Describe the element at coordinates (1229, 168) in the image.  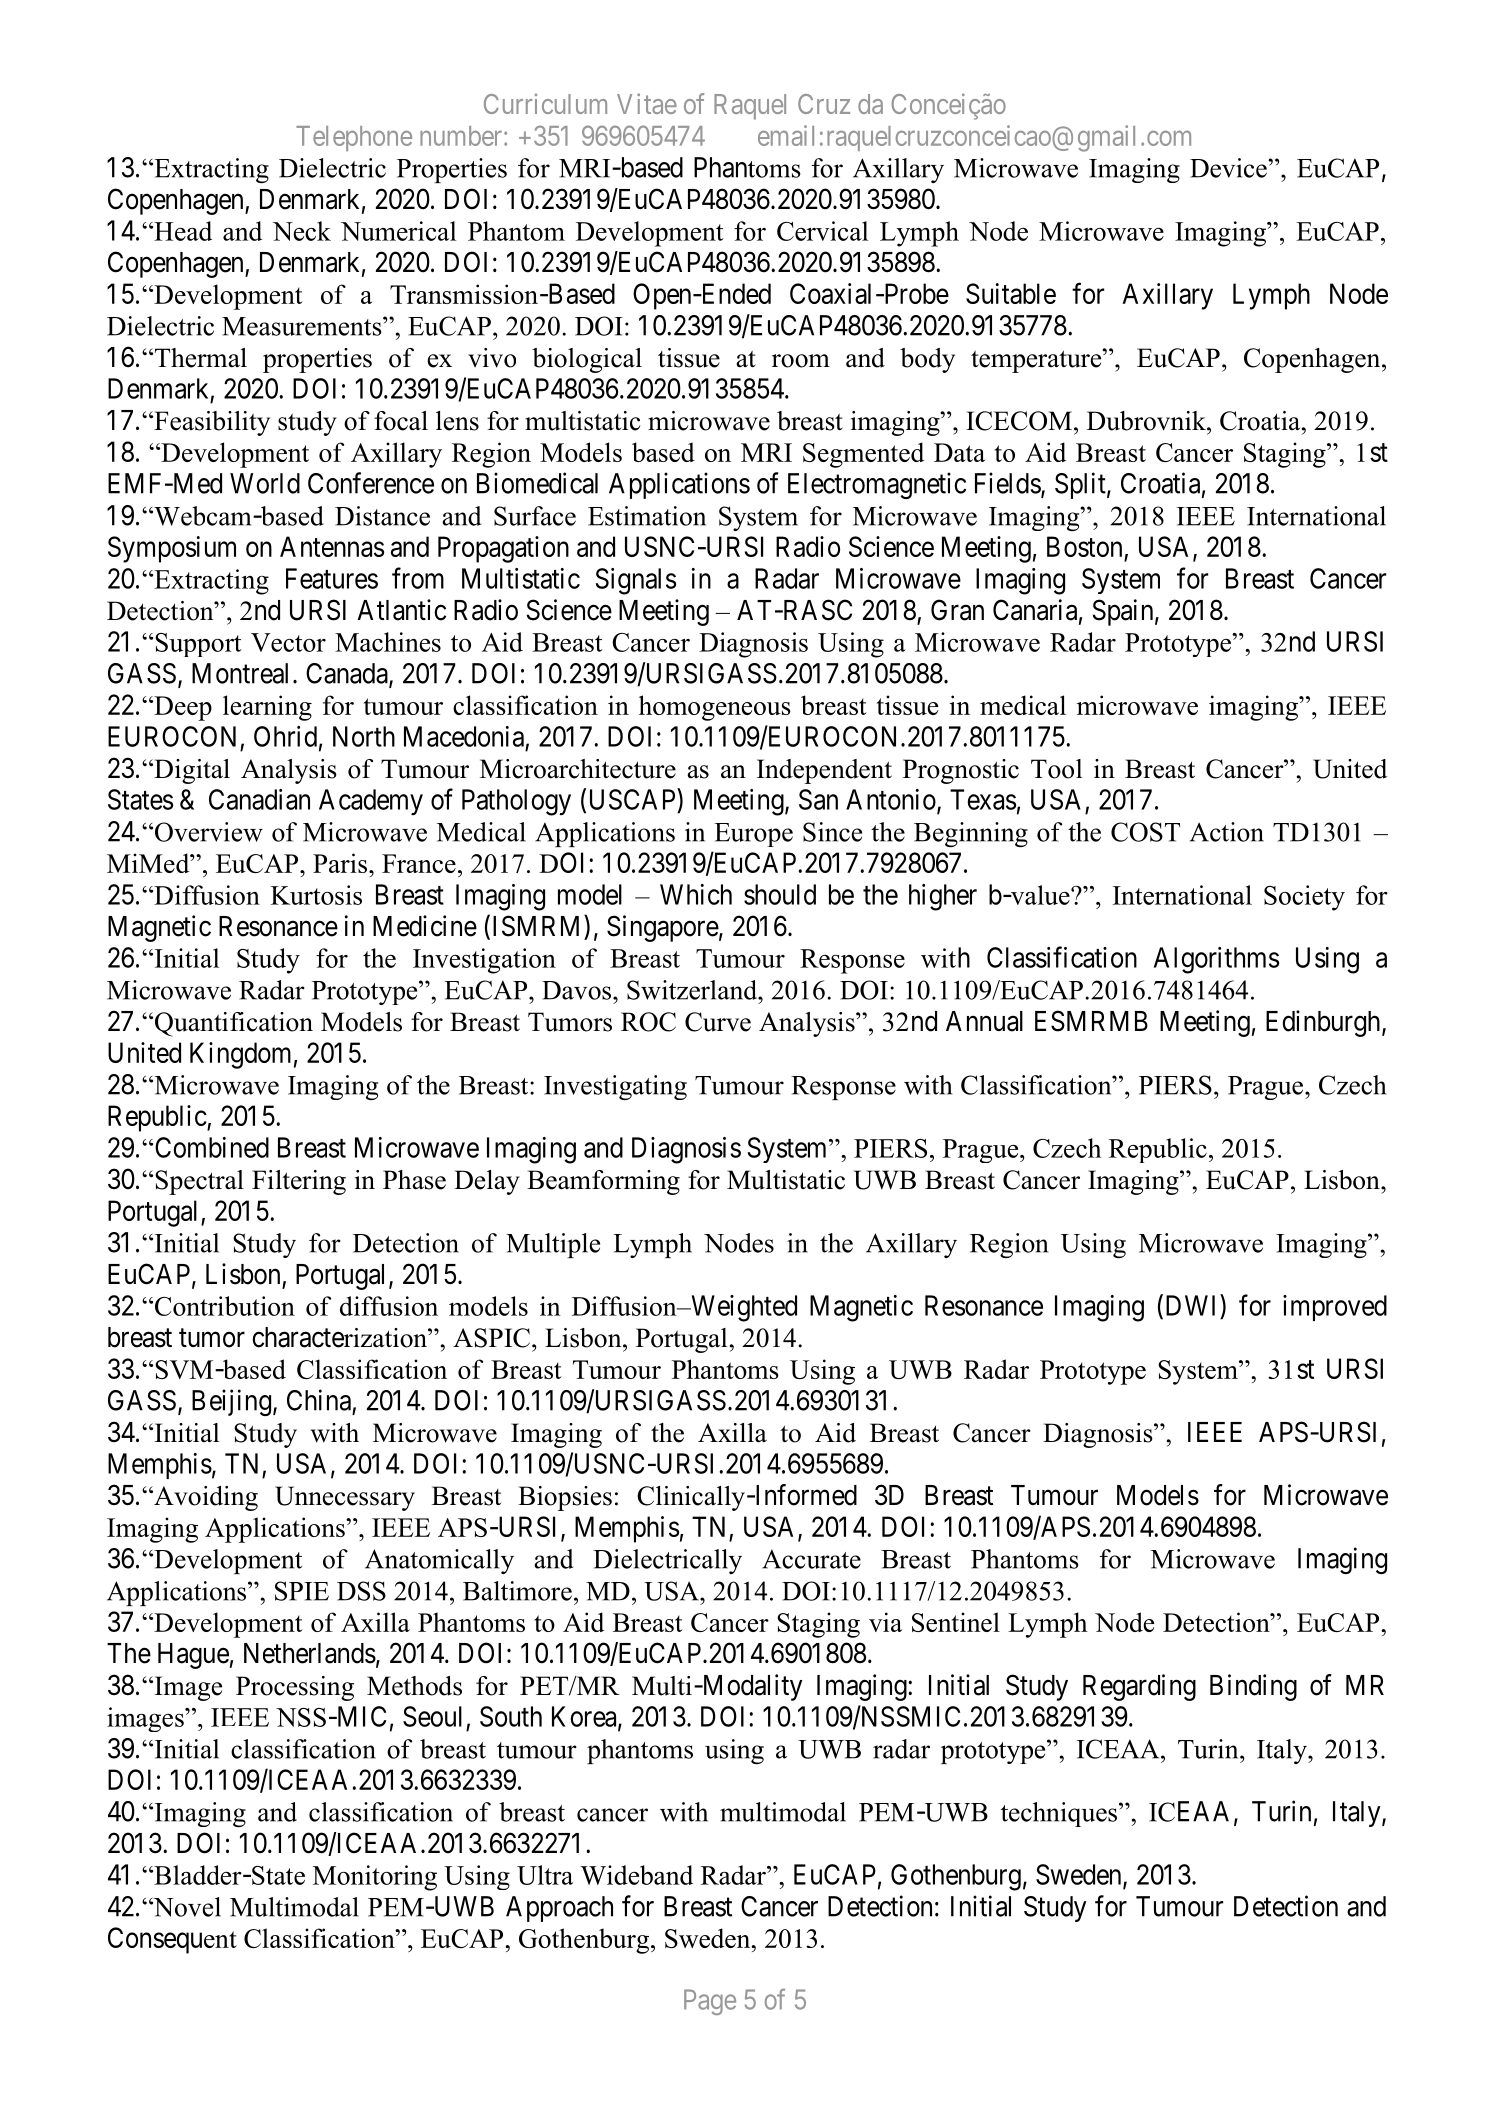
I see `Device` at that location.
